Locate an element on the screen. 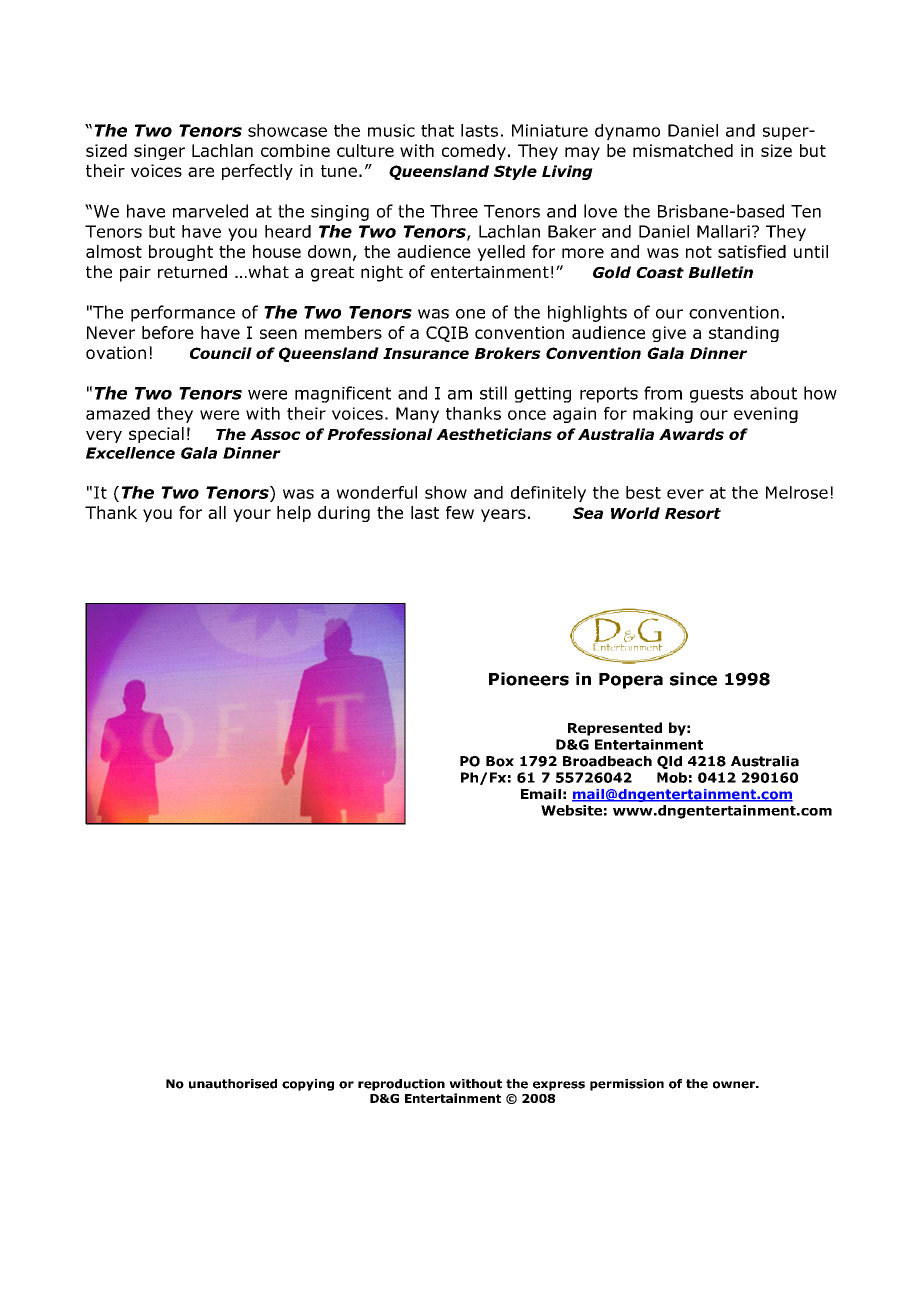 This screenshot has width=924, height=1308. mismatched is located at coordinates (683, 150).
